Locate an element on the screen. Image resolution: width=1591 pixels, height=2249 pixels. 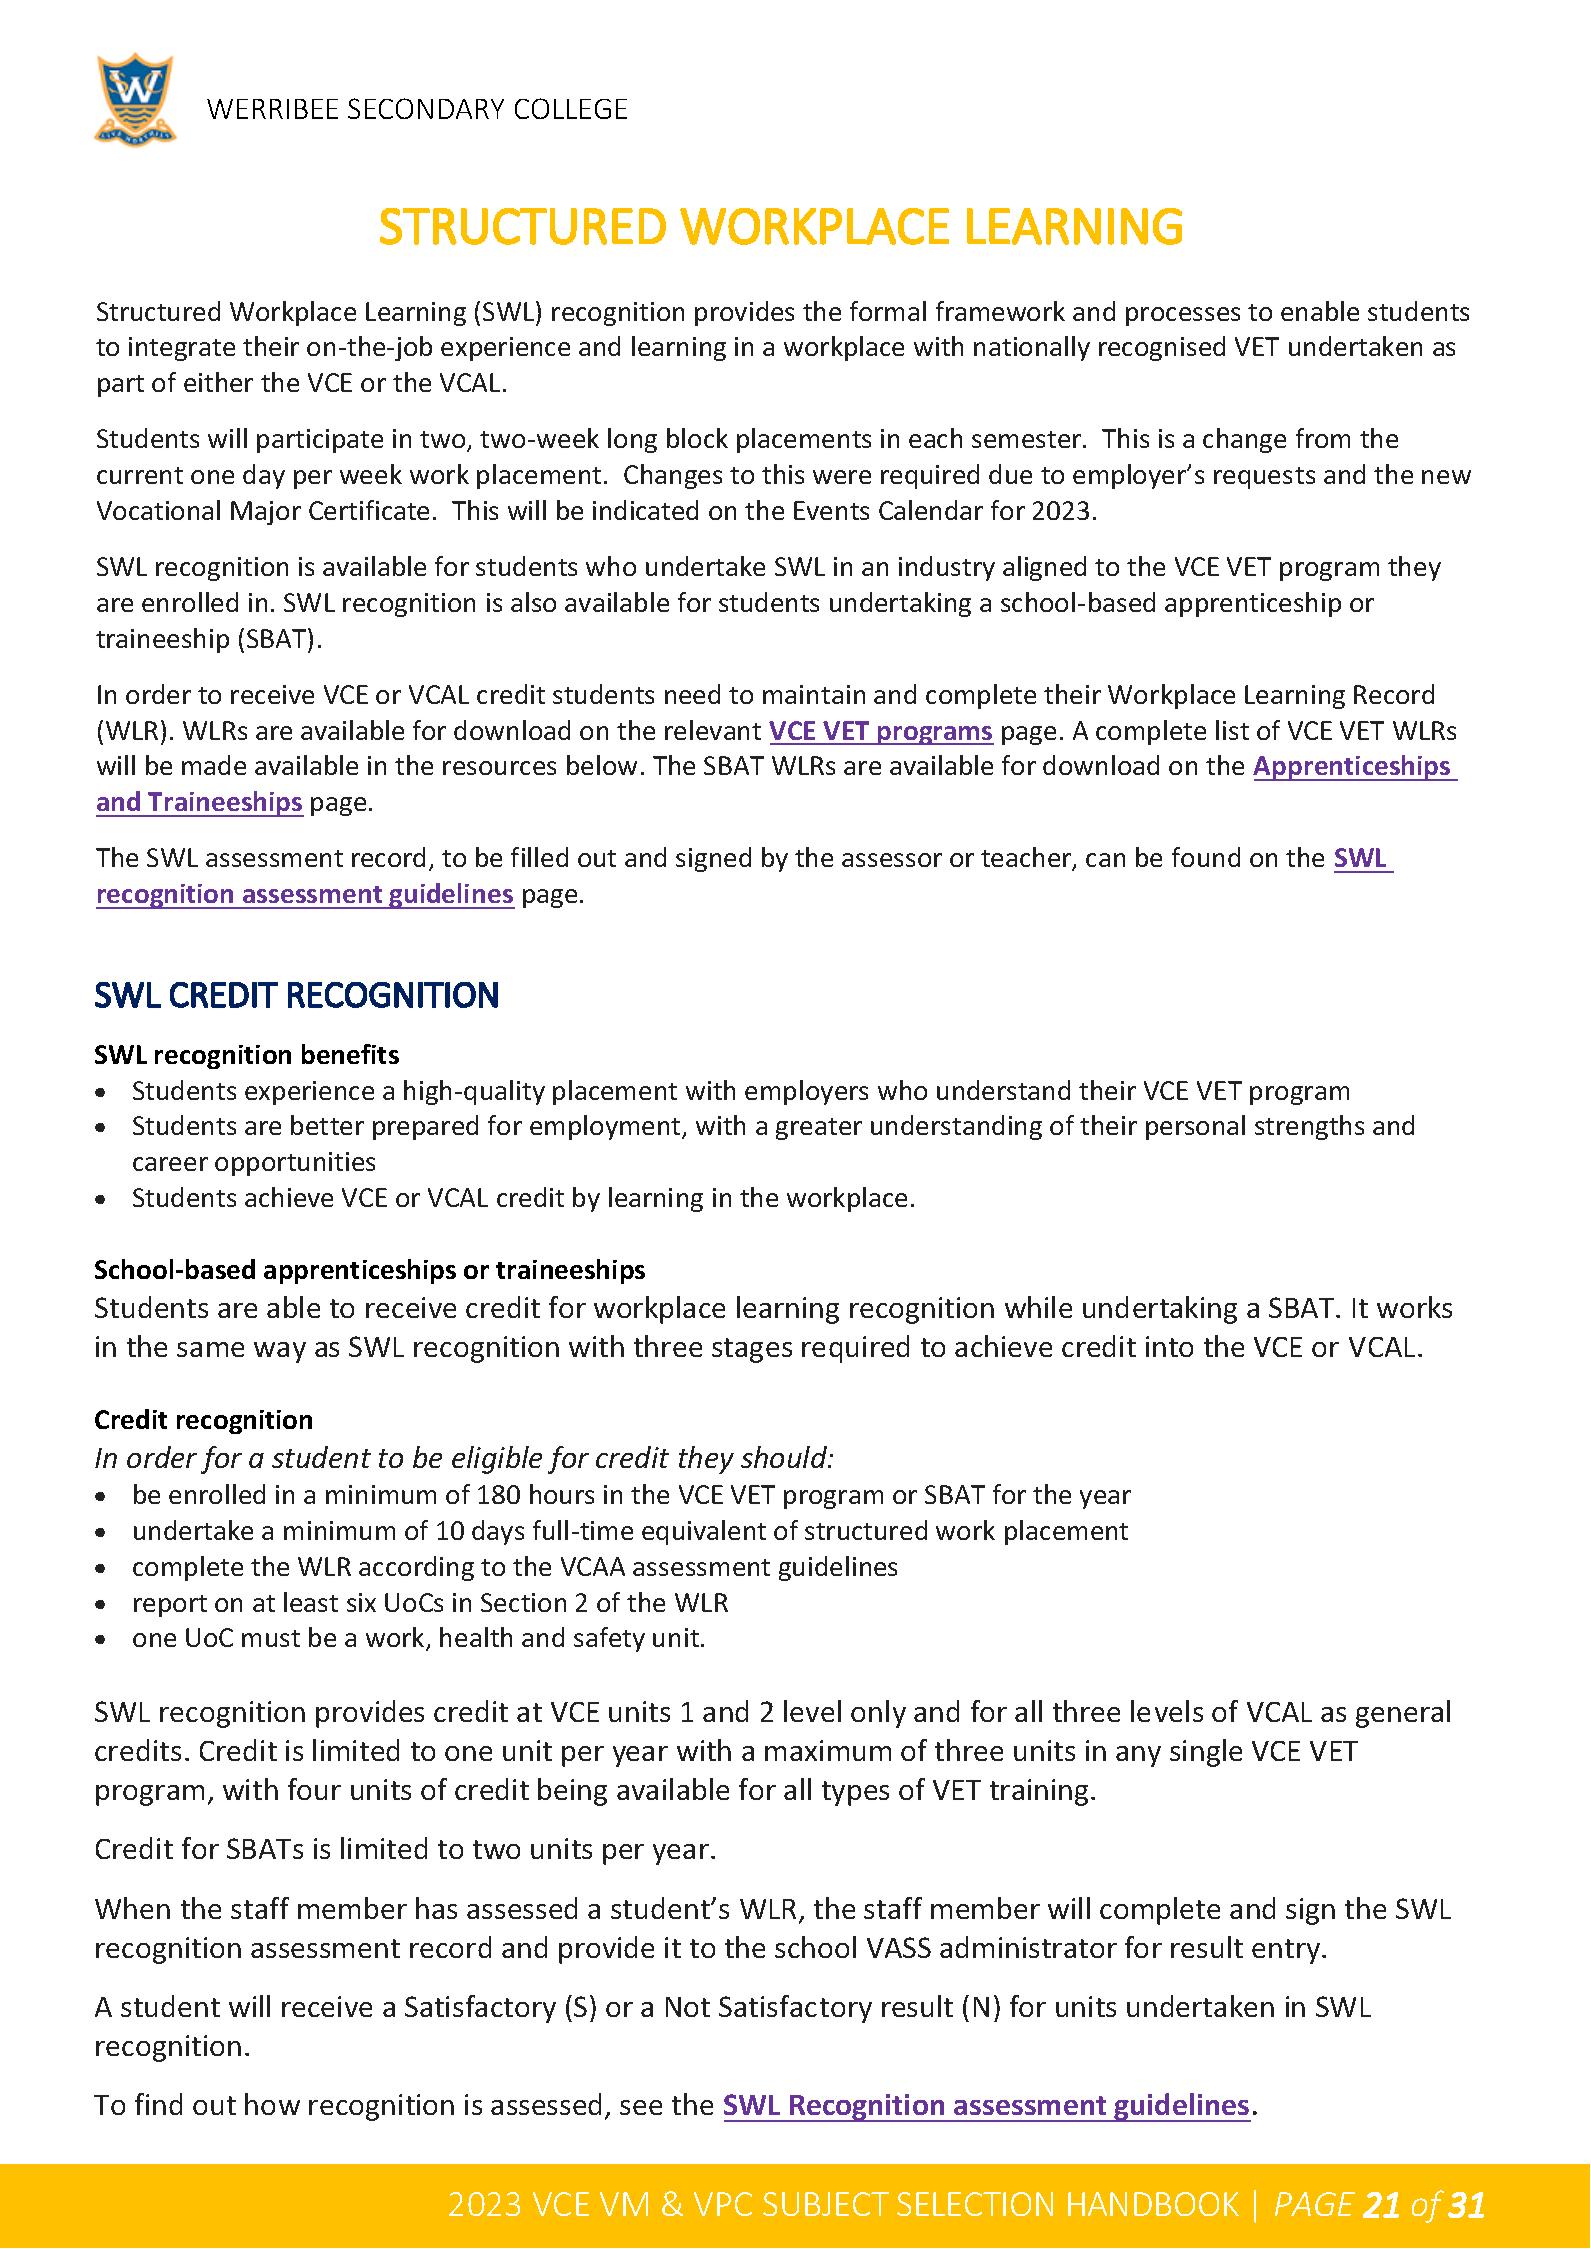
how is located at coordinates (272, 2104).
